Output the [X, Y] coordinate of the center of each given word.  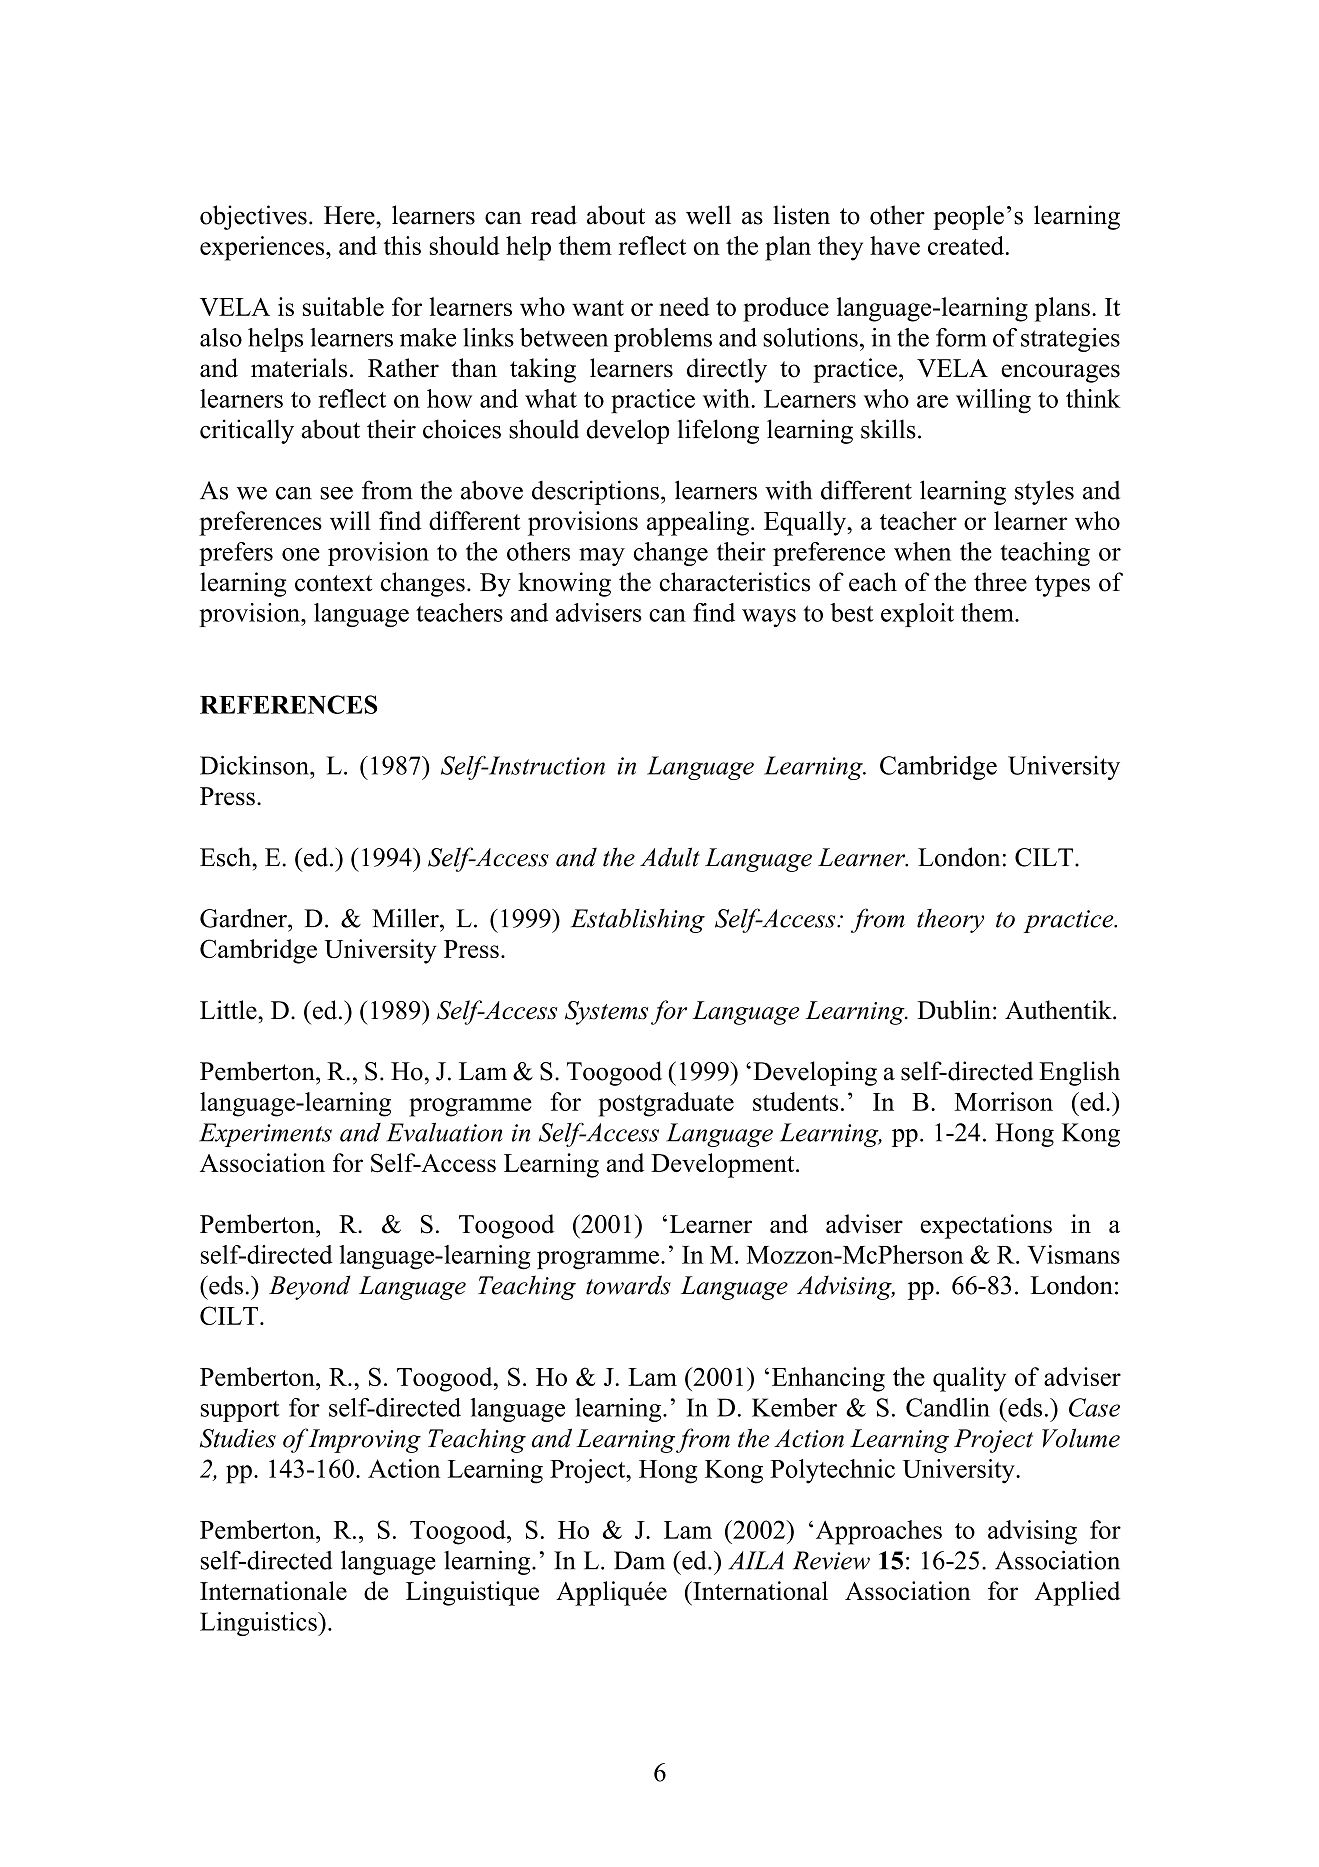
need [684, 306]
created [966, 245]
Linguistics [259, 1624]
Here [350, 215]
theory [950, 921]
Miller [406, 918]
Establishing [638, 920]
